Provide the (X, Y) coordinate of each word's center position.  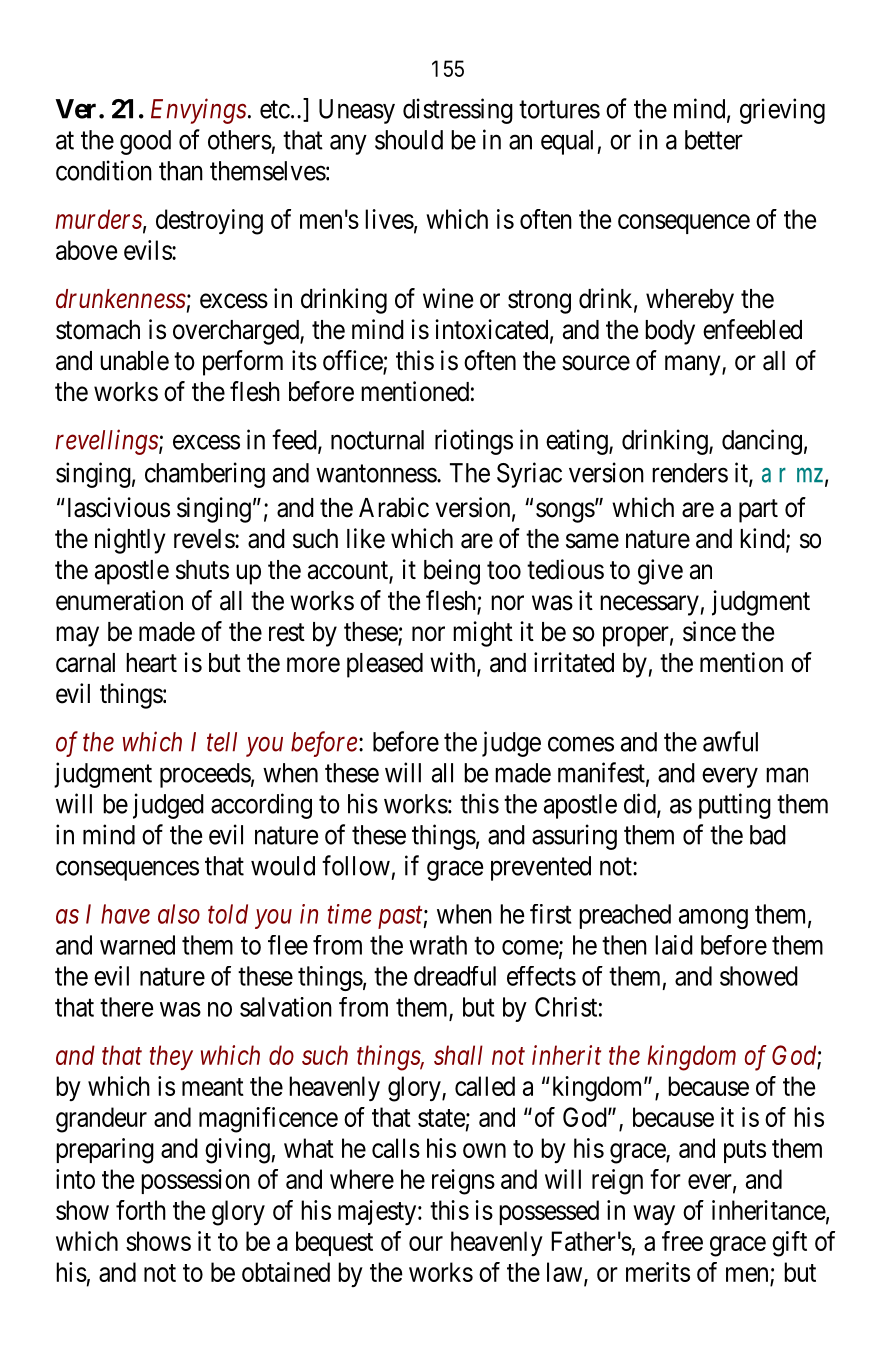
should (409, 140)
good (145, 142)
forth (141, 1210)
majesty (378, 1212)
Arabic (394, 507)
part (758, 511)
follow (356, 865)
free (682, 1241)
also (179, 914)
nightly (130, 541)
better (714, 140)
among (713, 919)
